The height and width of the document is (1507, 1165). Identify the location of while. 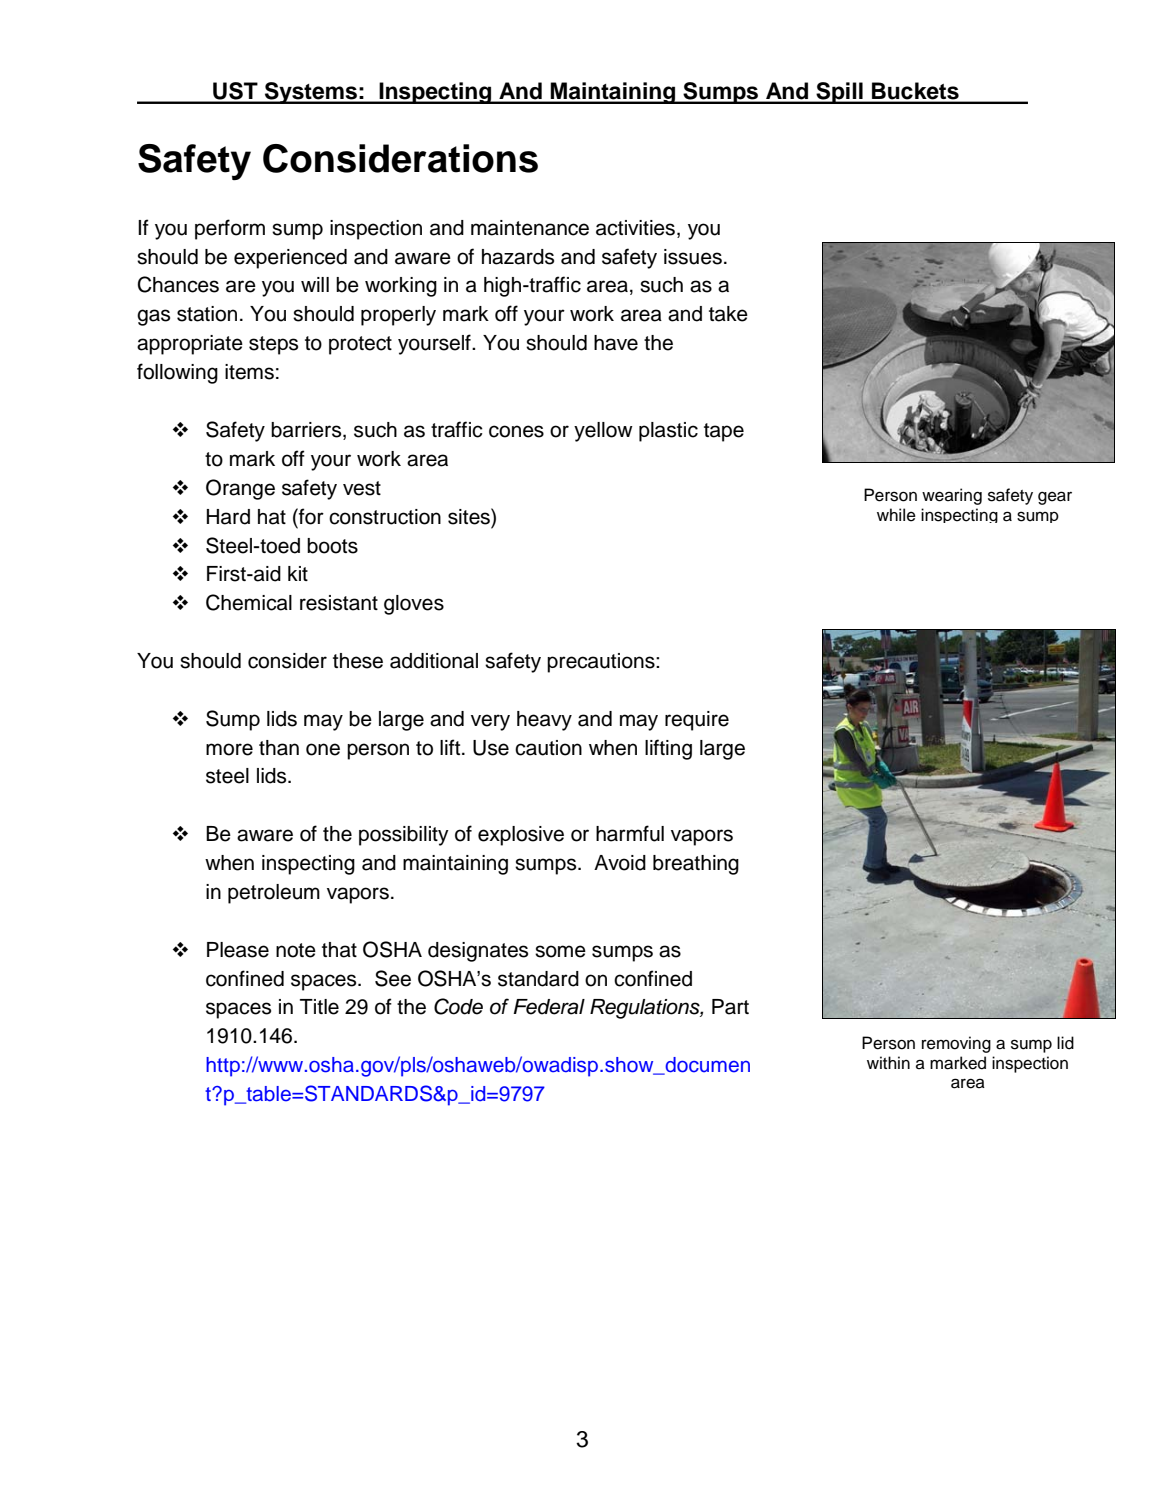
(896, 515).
